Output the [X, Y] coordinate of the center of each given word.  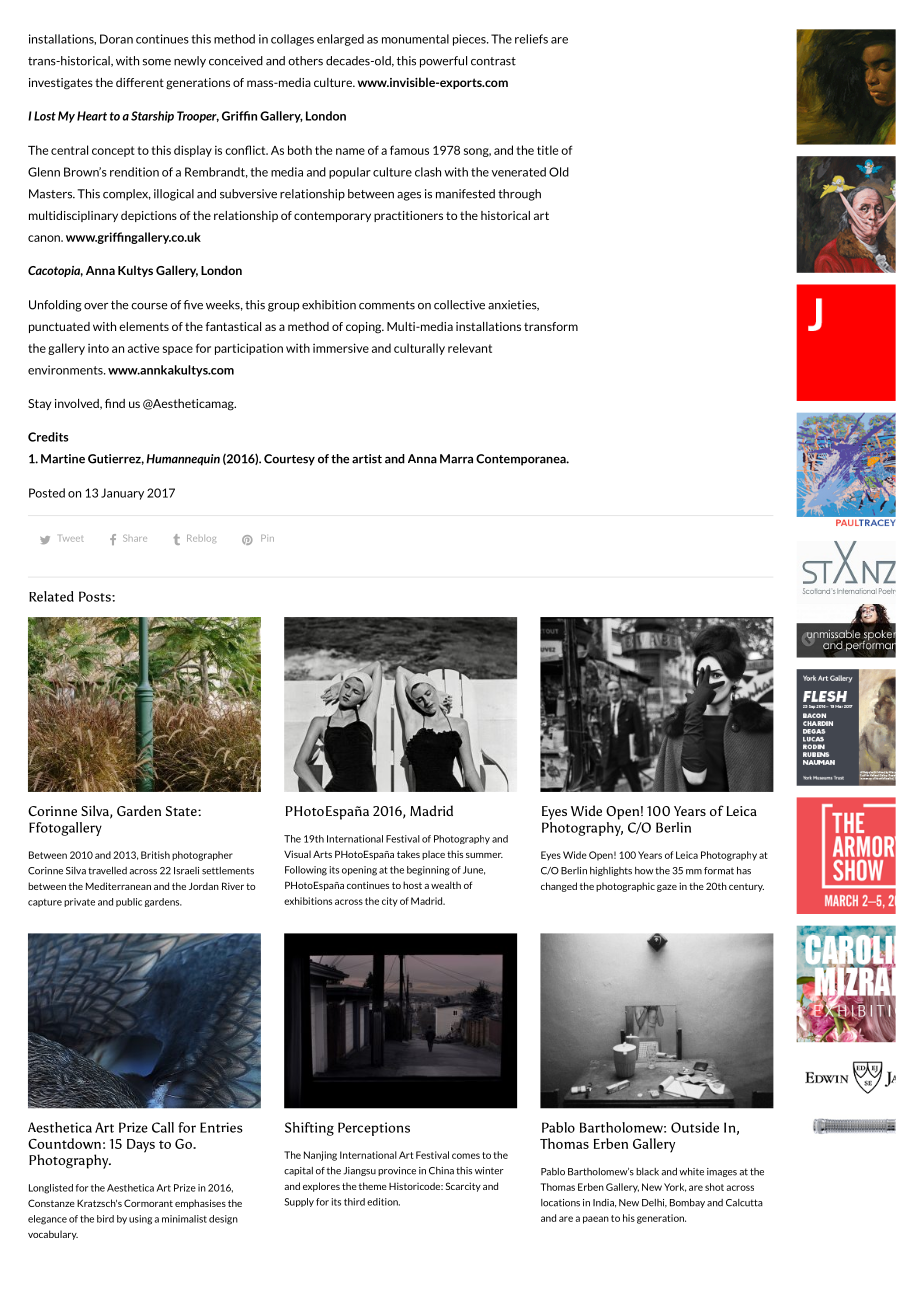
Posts [96, 596]
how [644, 871]
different [140, 82]
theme [373, 1186]
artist [367, 459]
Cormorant [148, 1203]
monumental [415, 39]
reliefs [531, 39]
